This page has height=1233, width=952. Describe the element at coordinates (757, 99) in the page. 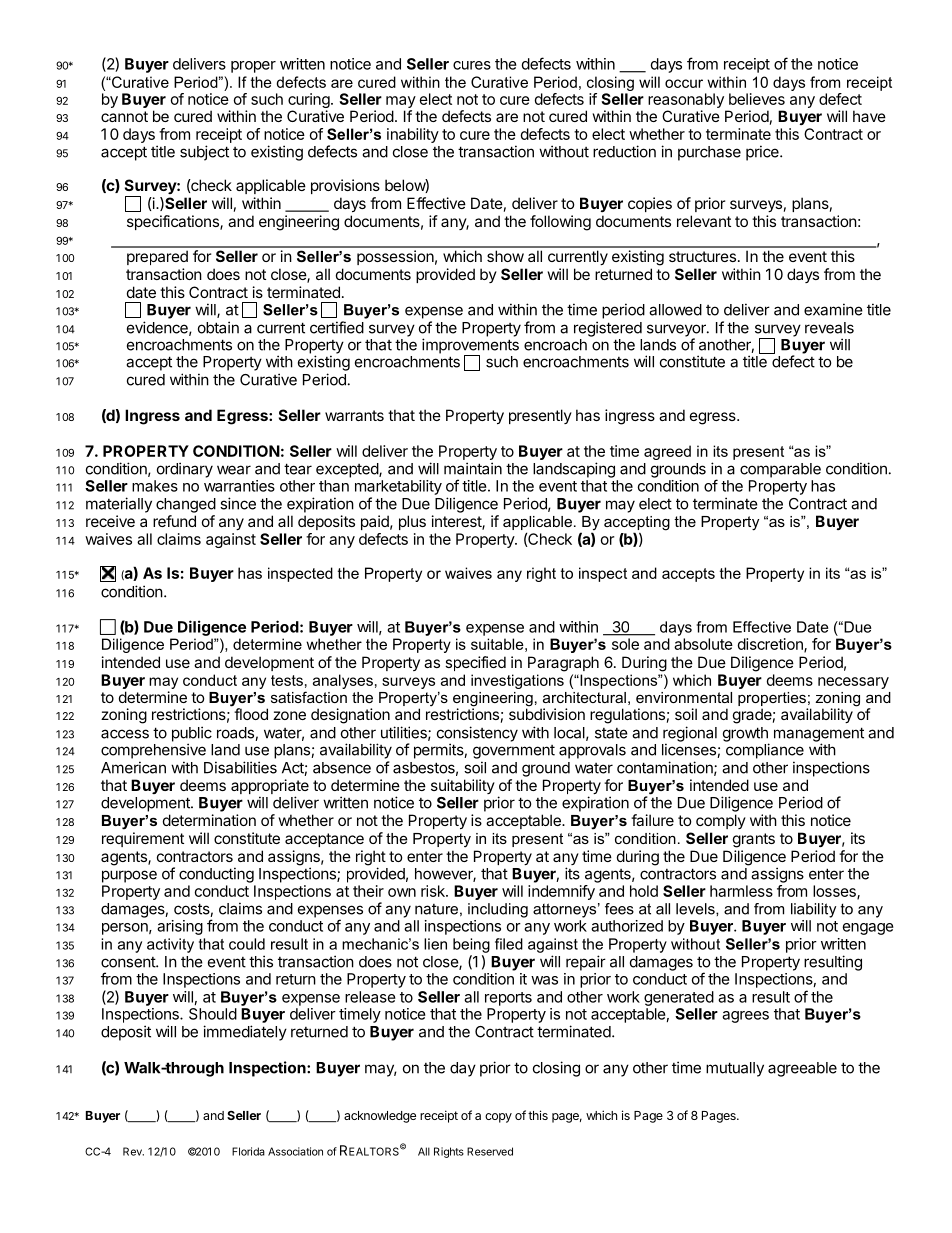

I see `believes` at that location.
